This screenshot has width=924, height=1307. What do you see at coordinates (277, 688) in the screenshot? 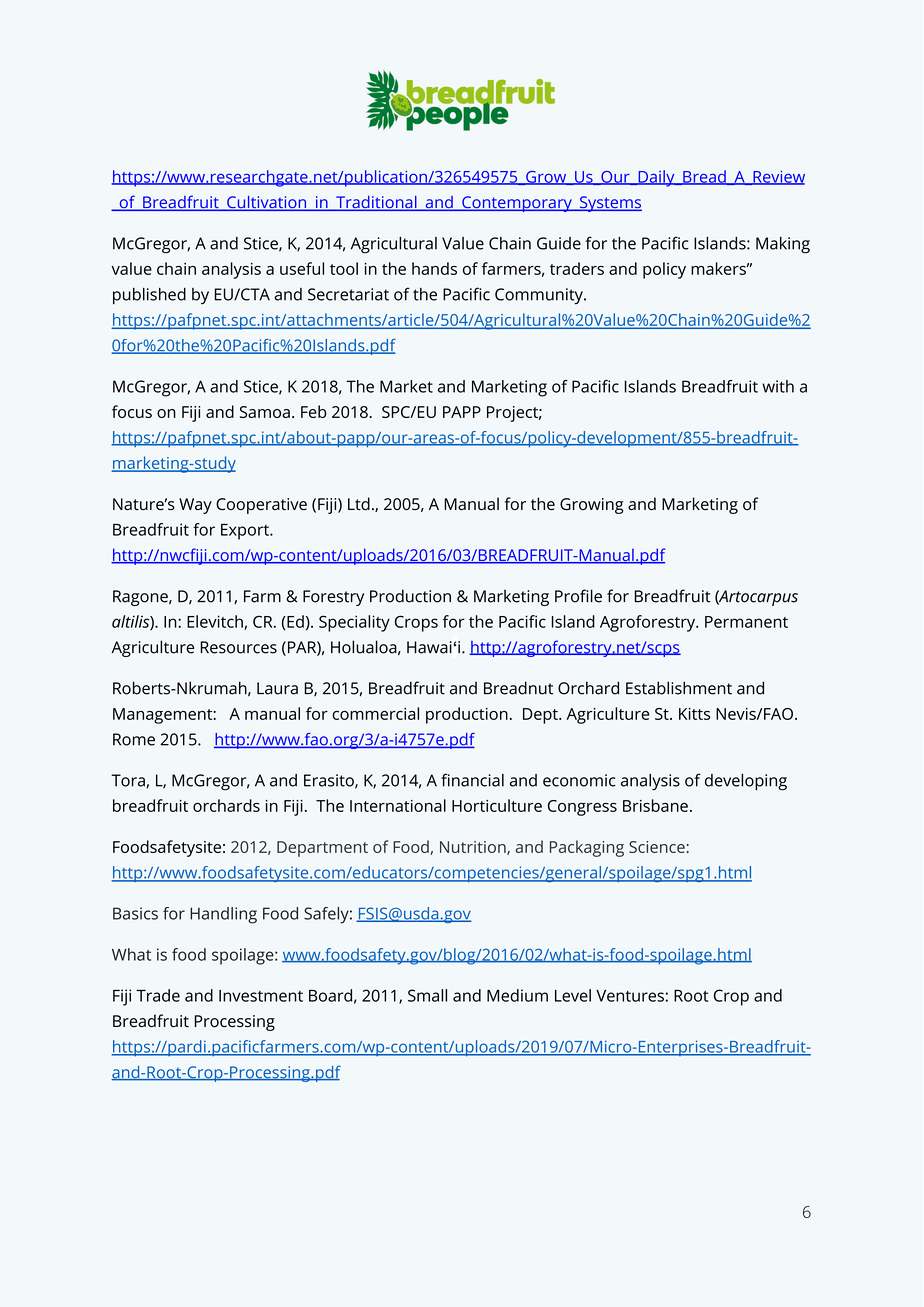
I see `Laura` at bounding box center [277, 688].
